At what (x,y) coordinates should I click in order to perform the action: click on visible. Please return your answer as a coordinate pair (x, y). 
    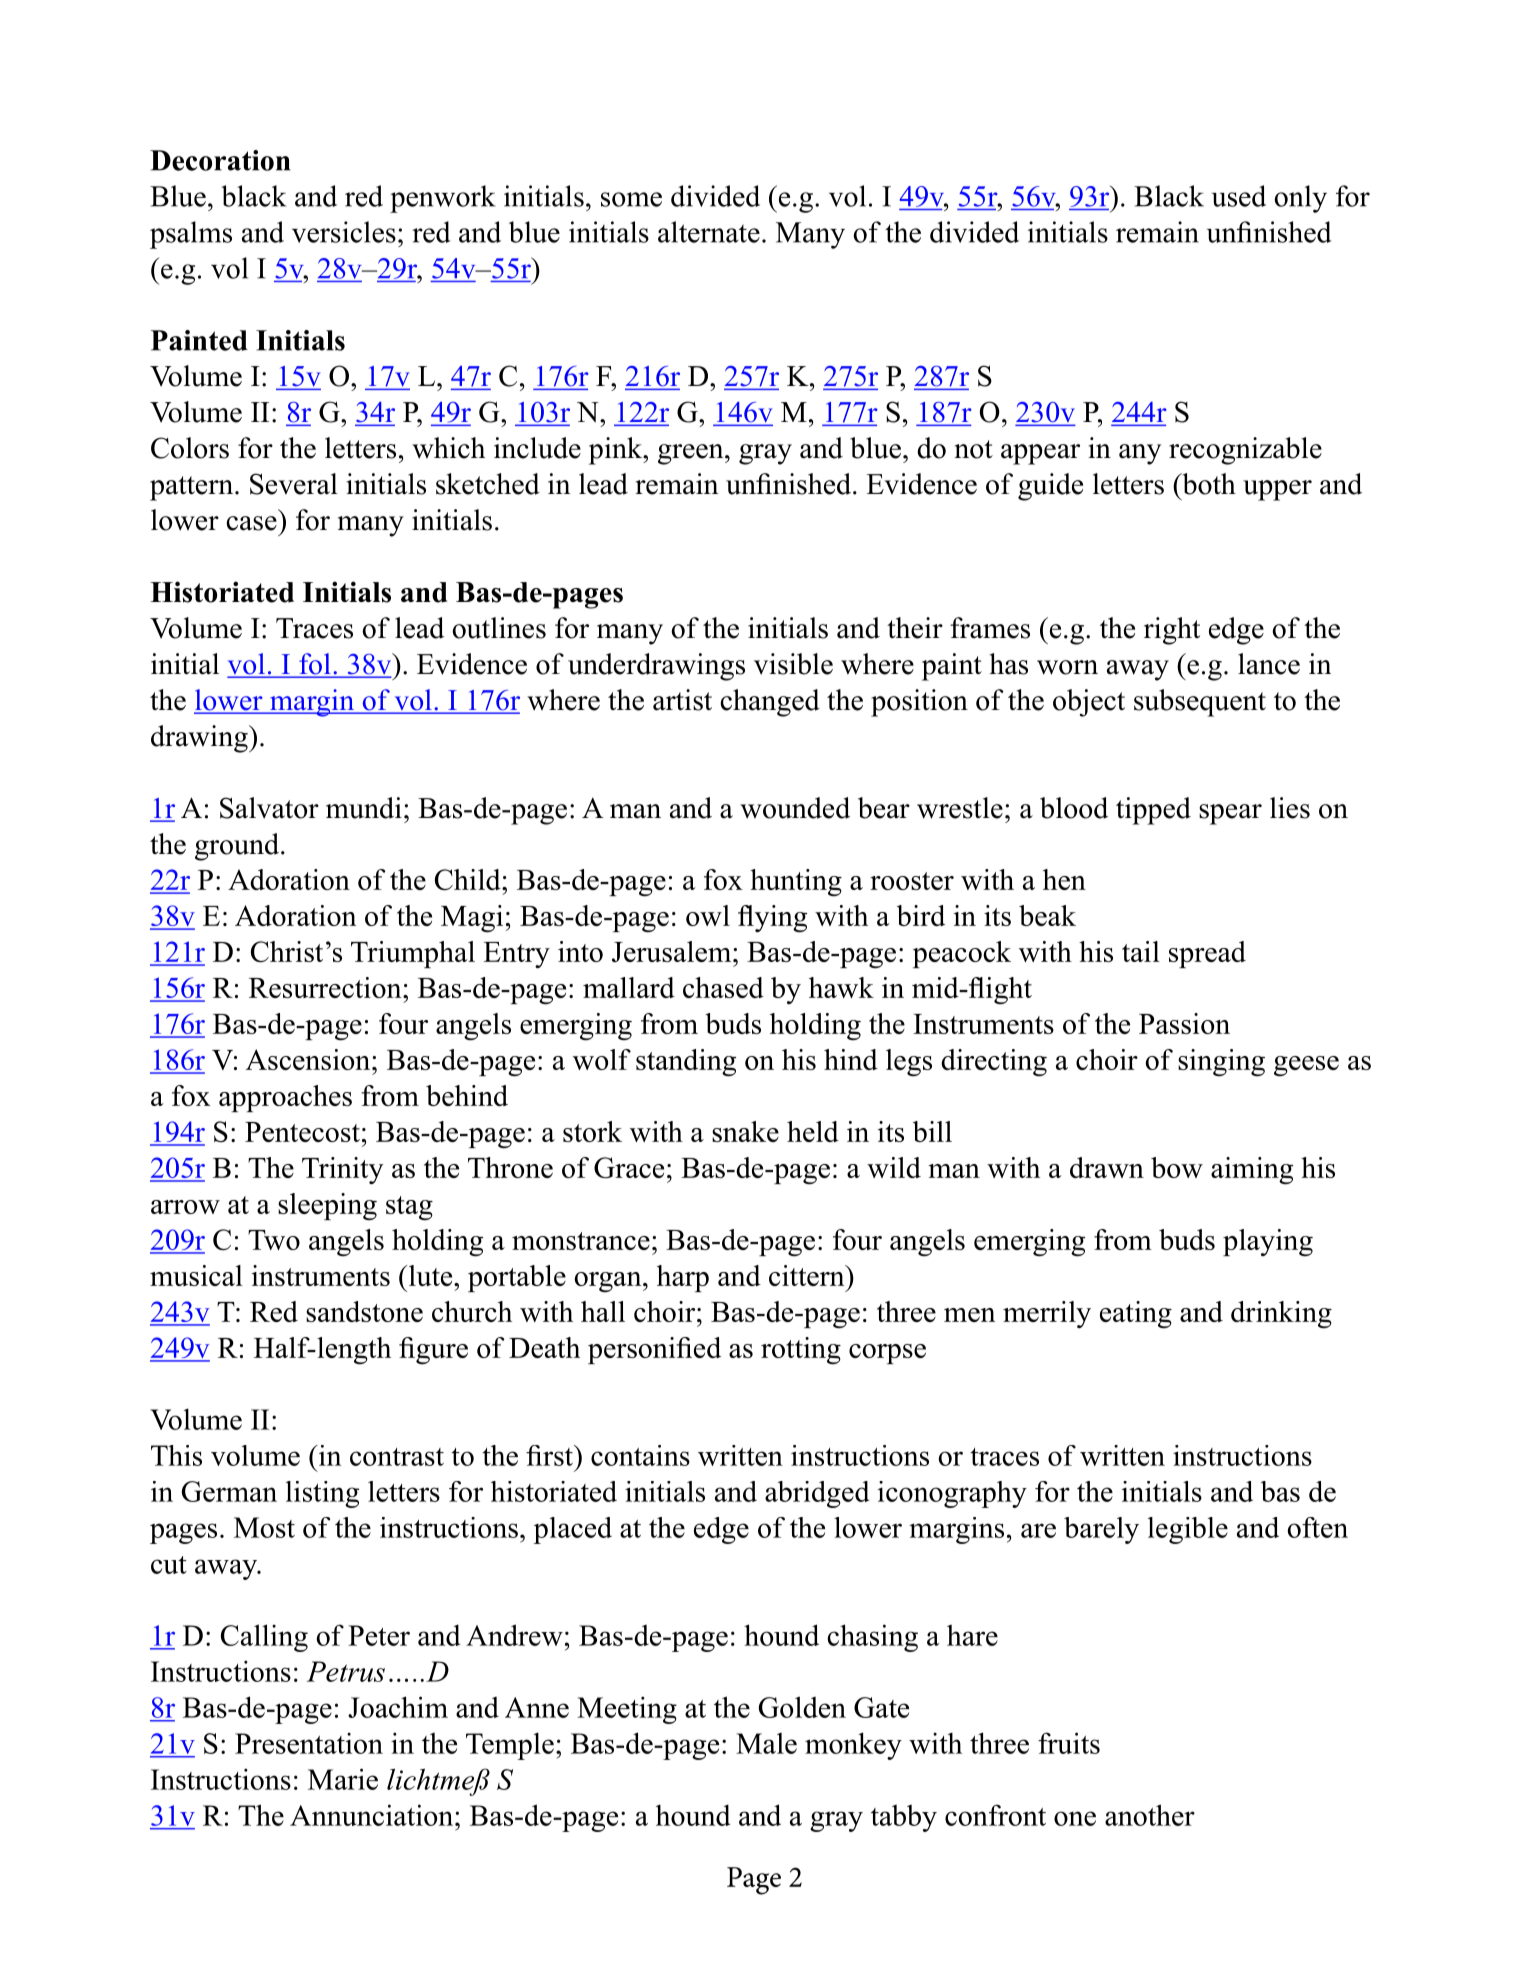
    Looking at the image, I should click on (793, 664).
